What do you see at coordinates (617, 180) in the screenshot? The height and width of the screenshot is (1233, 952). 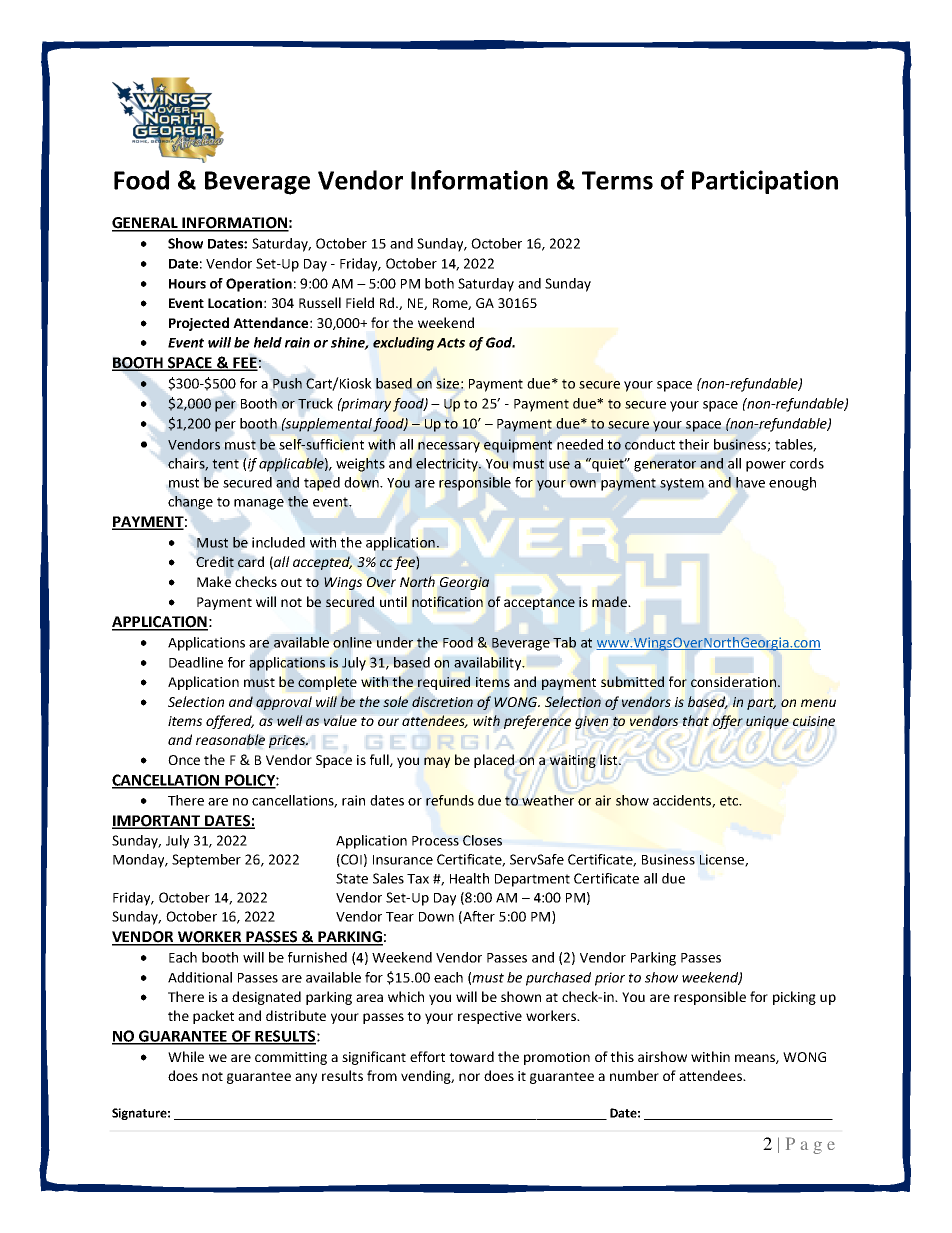 I see `Terms` at bounding box center [617, 180].
